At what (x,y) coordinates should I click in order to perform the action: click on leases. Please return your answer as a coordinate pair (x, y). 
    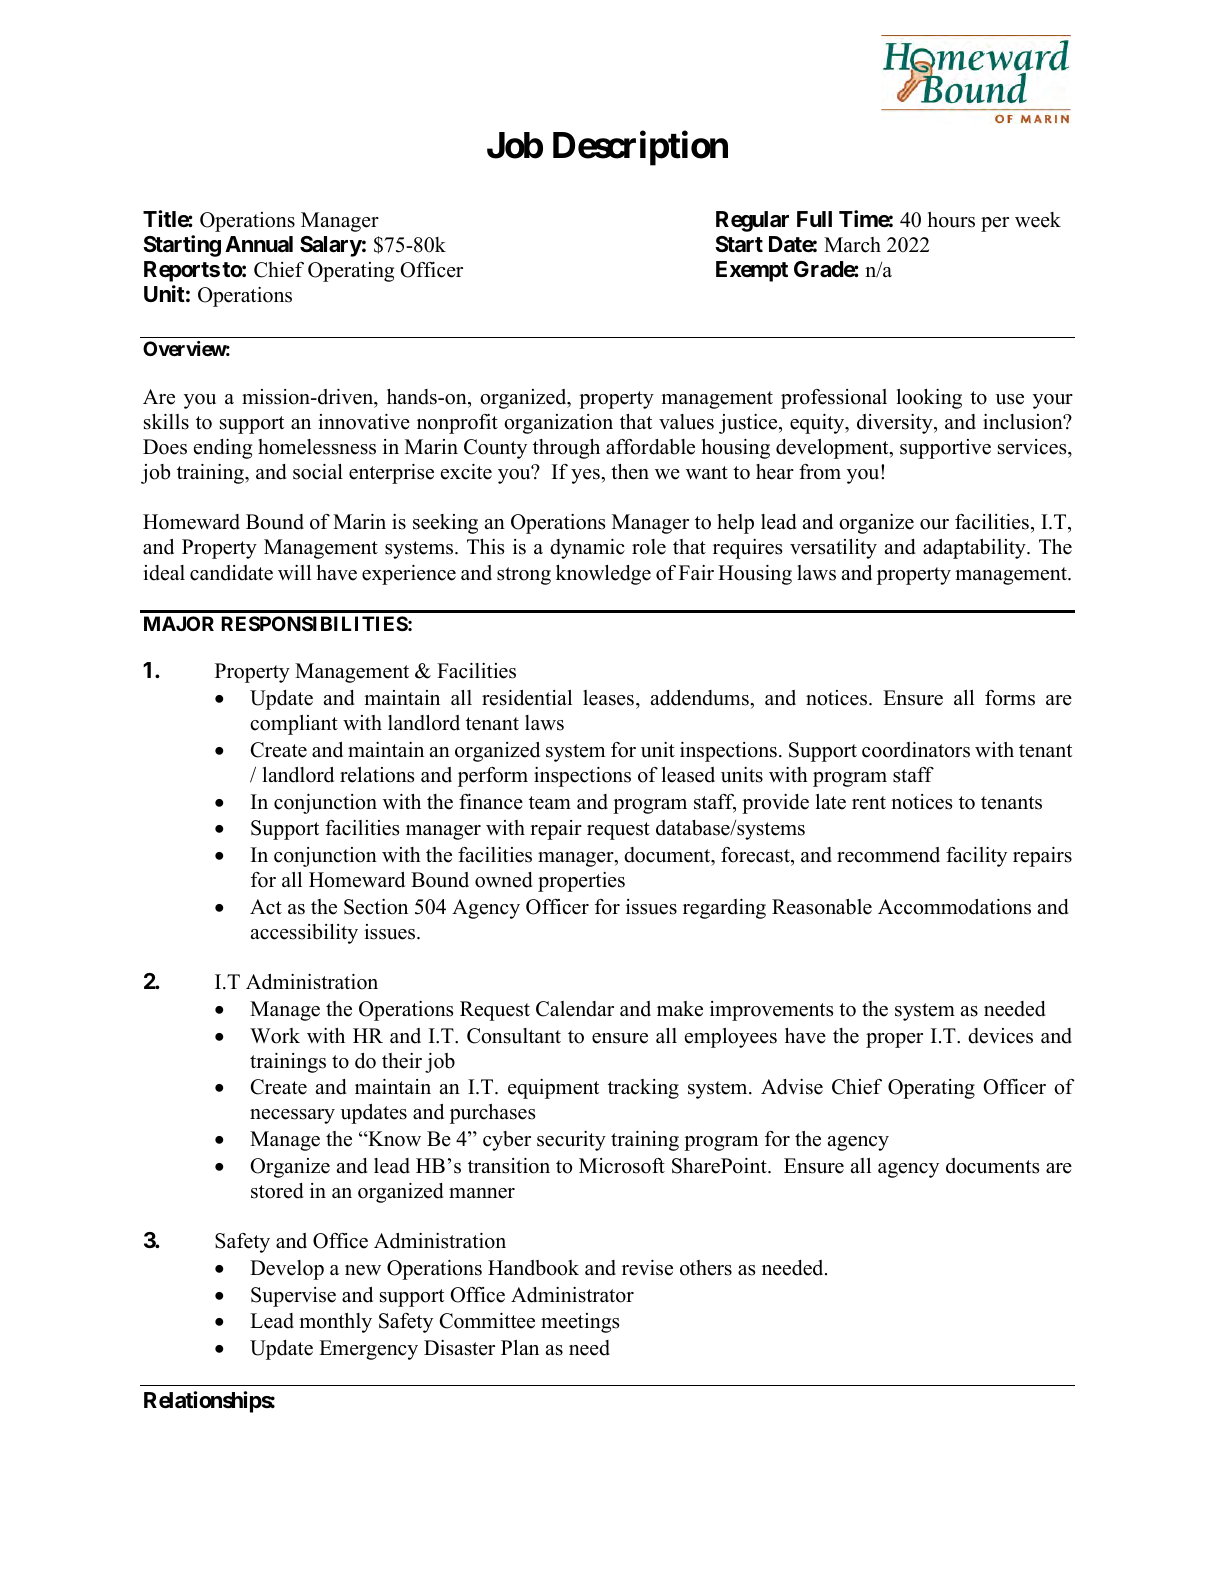
    Looking at the image, I should click on (608, 698).
